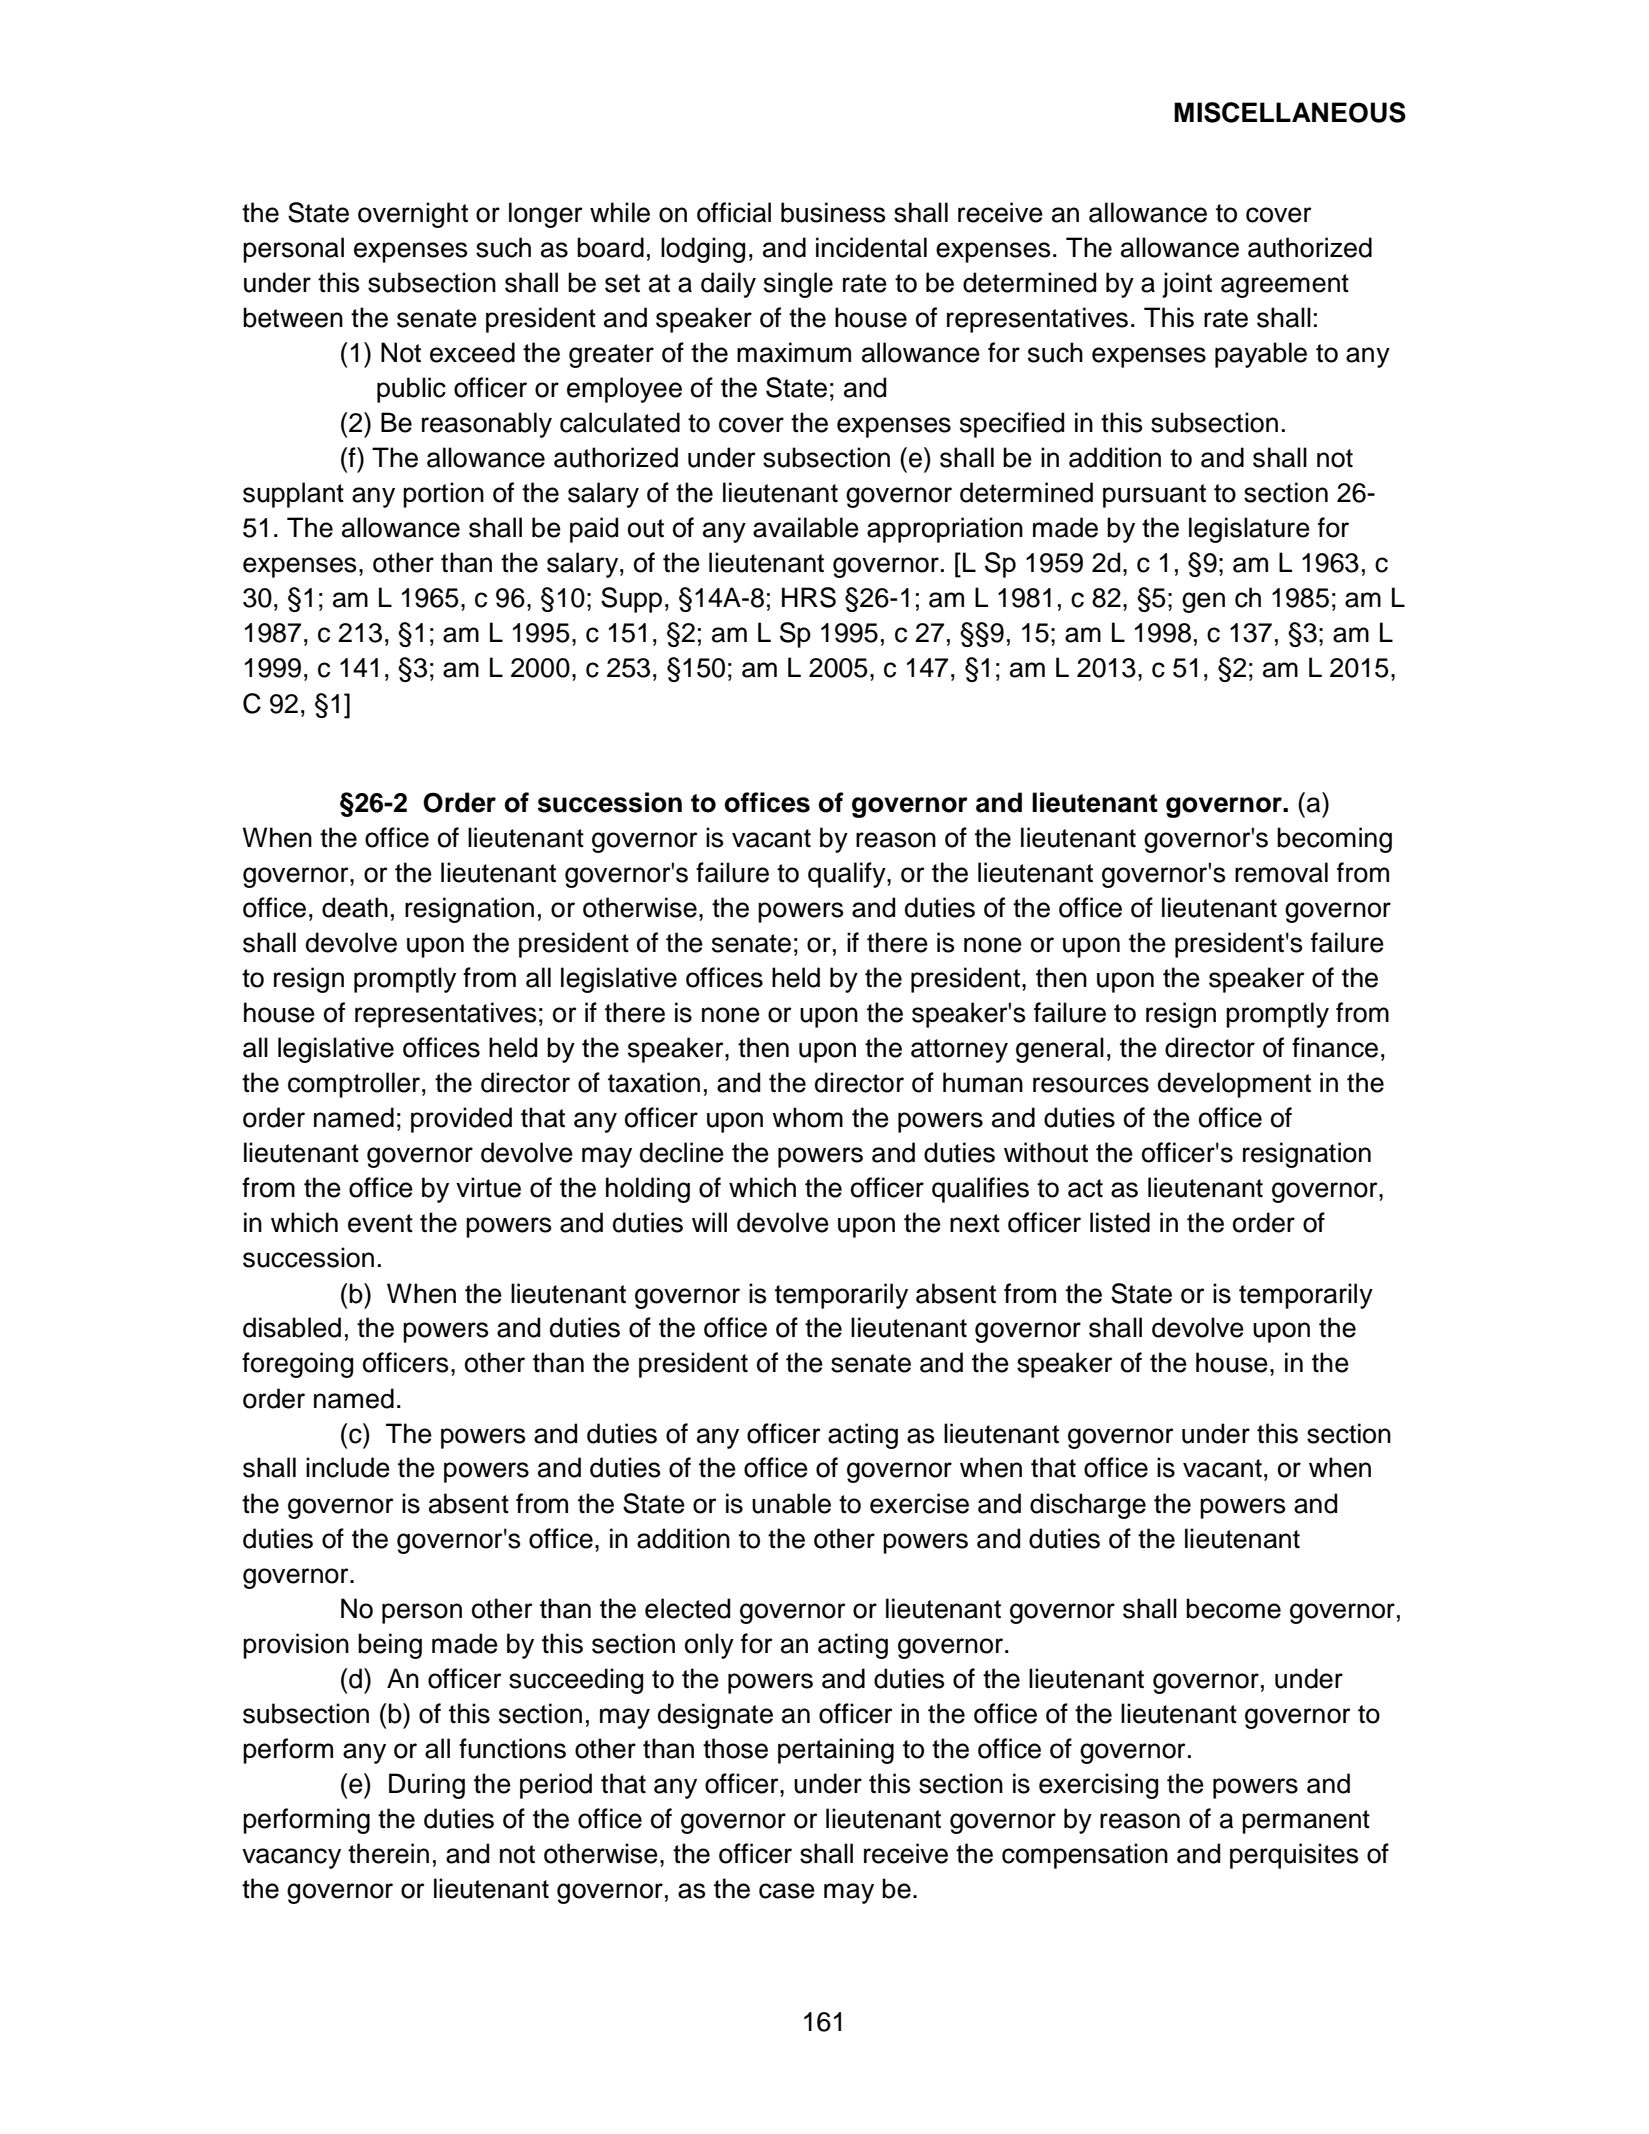 The width and height of the image is (1649, 2134). Describe the element at coordinates (833, 212) in the image. I see `business` at that location.
